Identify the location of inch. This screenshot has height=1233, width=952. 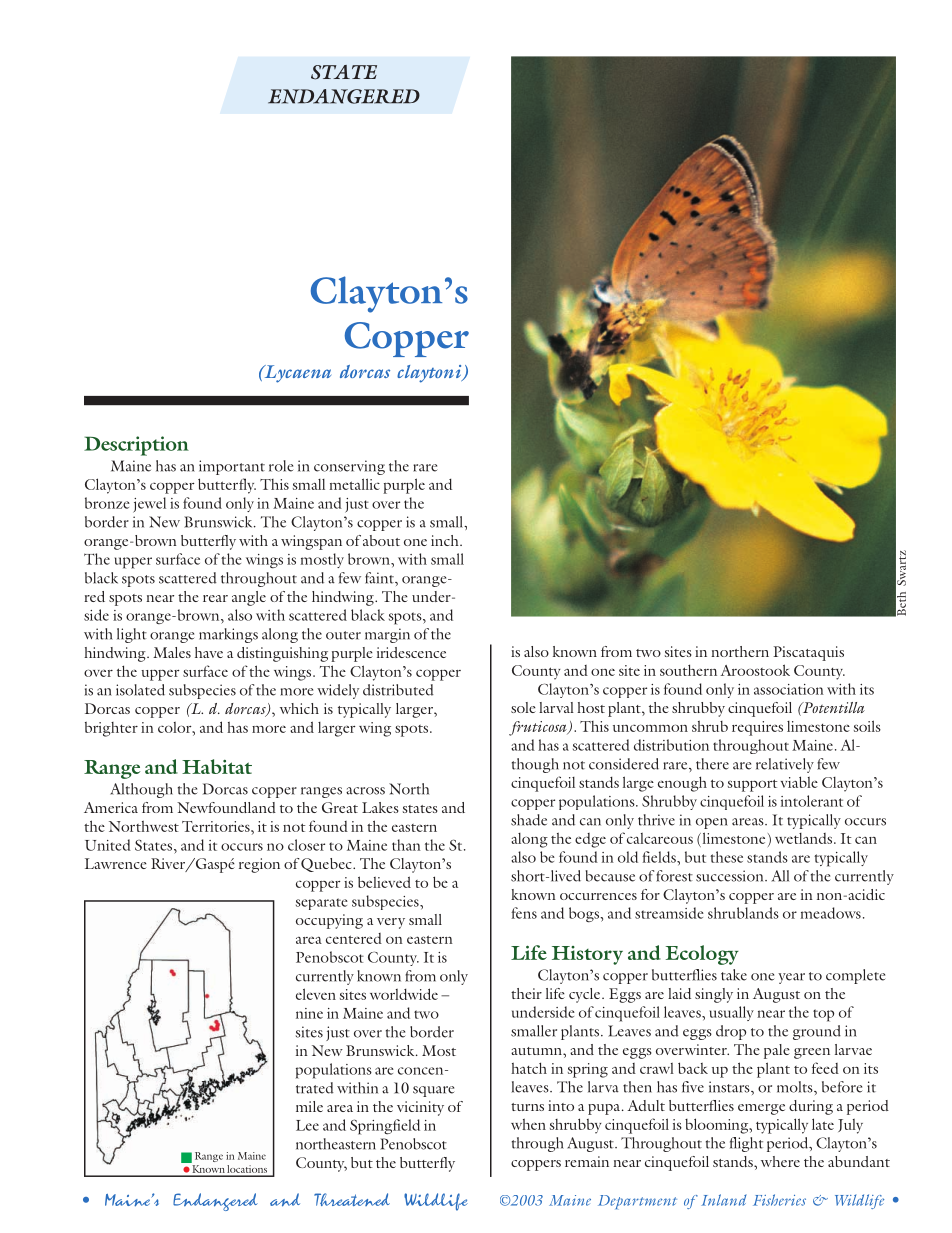
(446, 540).
